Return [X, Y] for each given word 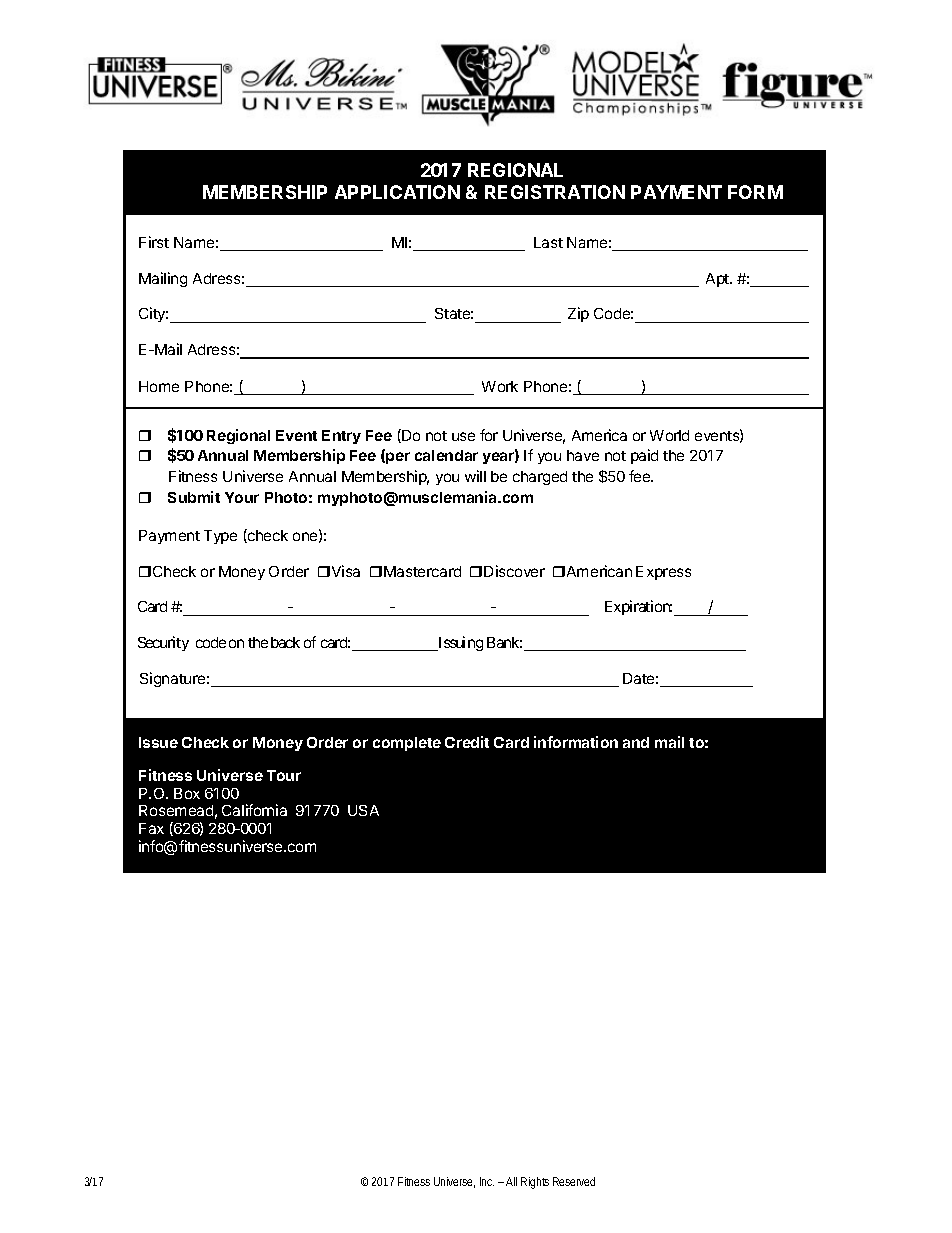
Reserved [574, 1181]
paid [644, 456]
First [154, 242]
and [636, 742]
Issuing [459, 643]
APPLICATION [397, 192]
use [463, 436]
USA [363, 810]
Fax [151, 828]
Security [163, 643]
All [511, 1181]
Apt [718, 280]
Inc [487, 1181]
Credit [467, 742]
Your [242, 497]
